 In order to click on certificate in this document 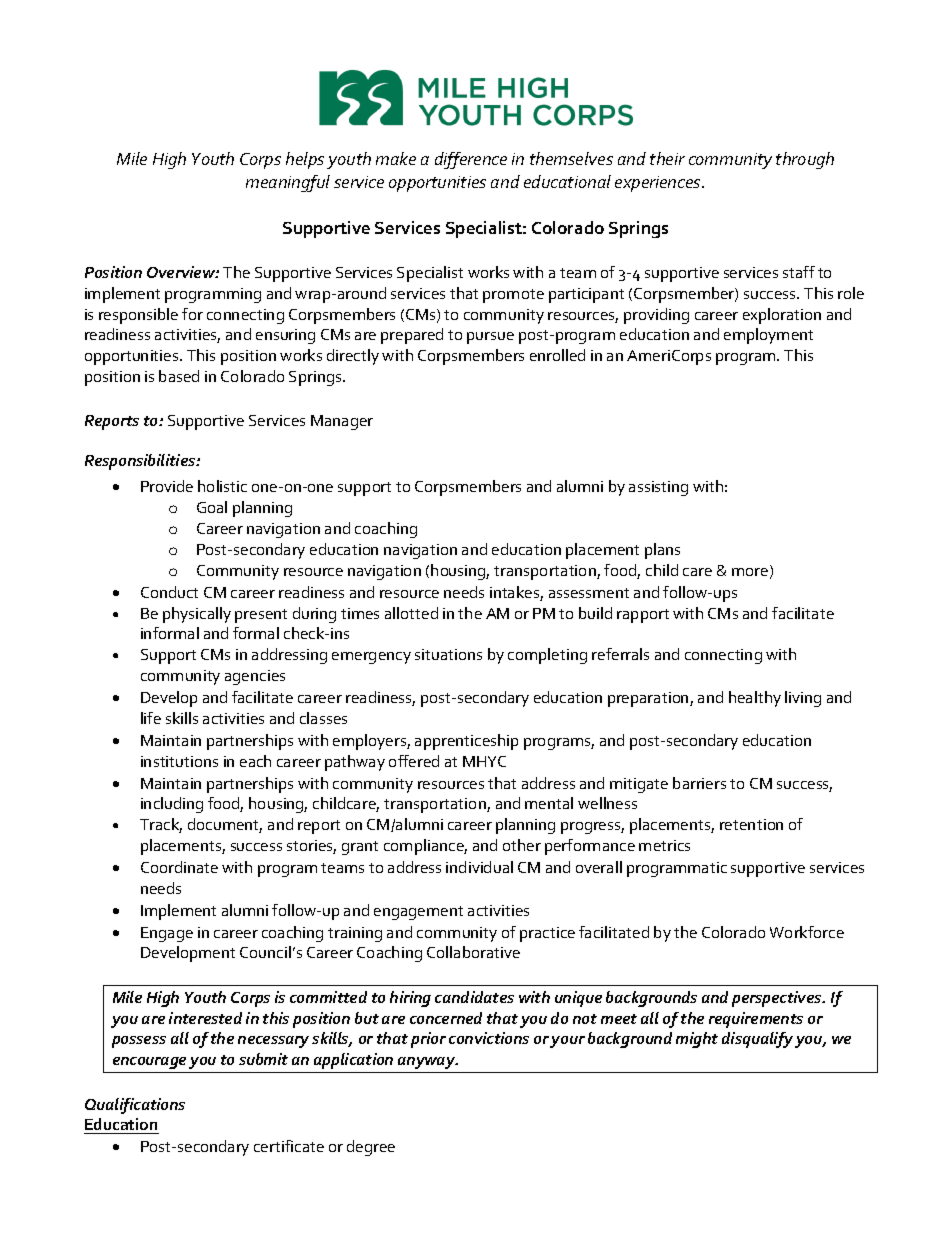, I will do `click(289, 1146)`.
